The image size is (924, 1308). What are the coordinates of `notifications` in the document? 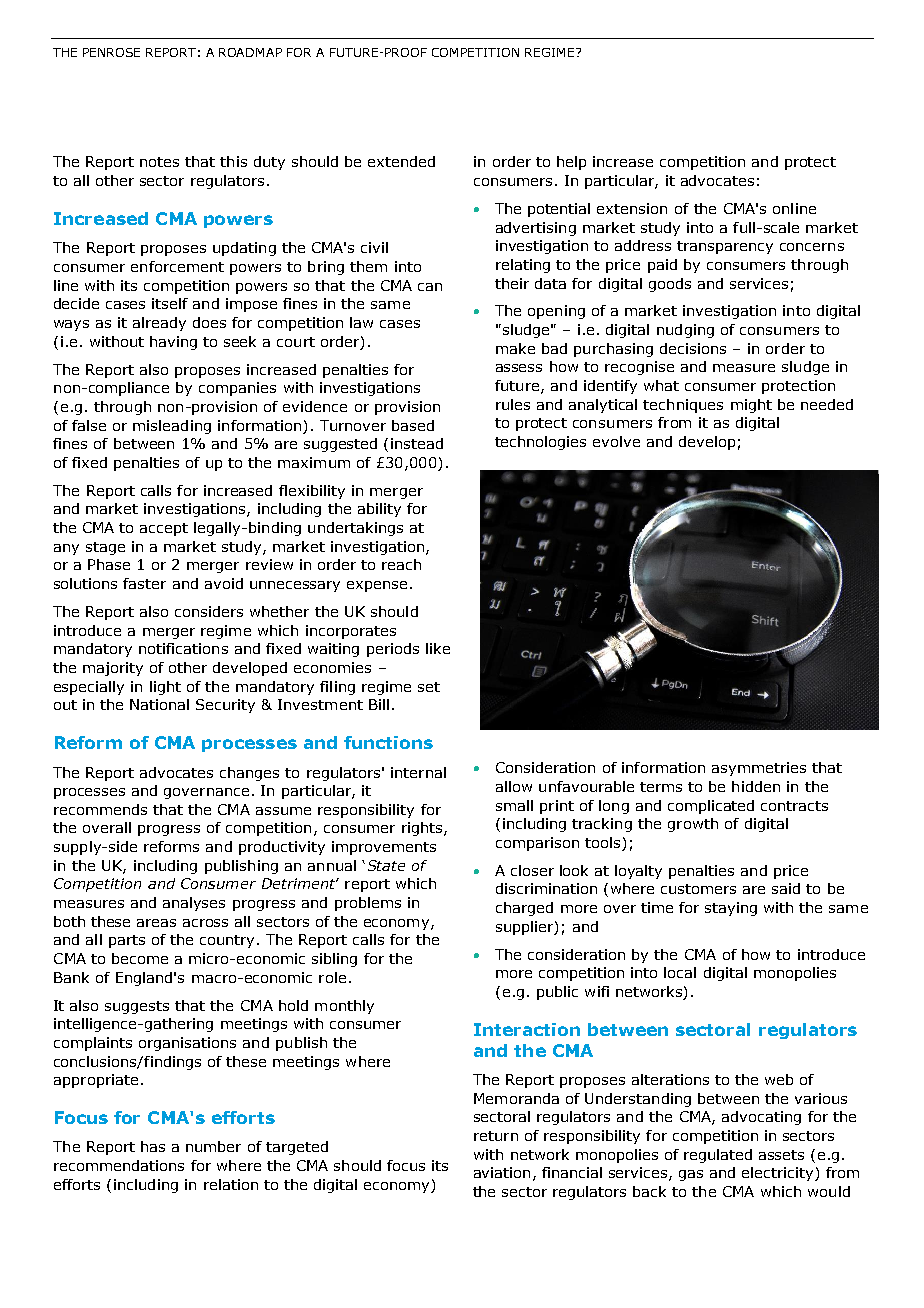 It's located at (183, 648).
